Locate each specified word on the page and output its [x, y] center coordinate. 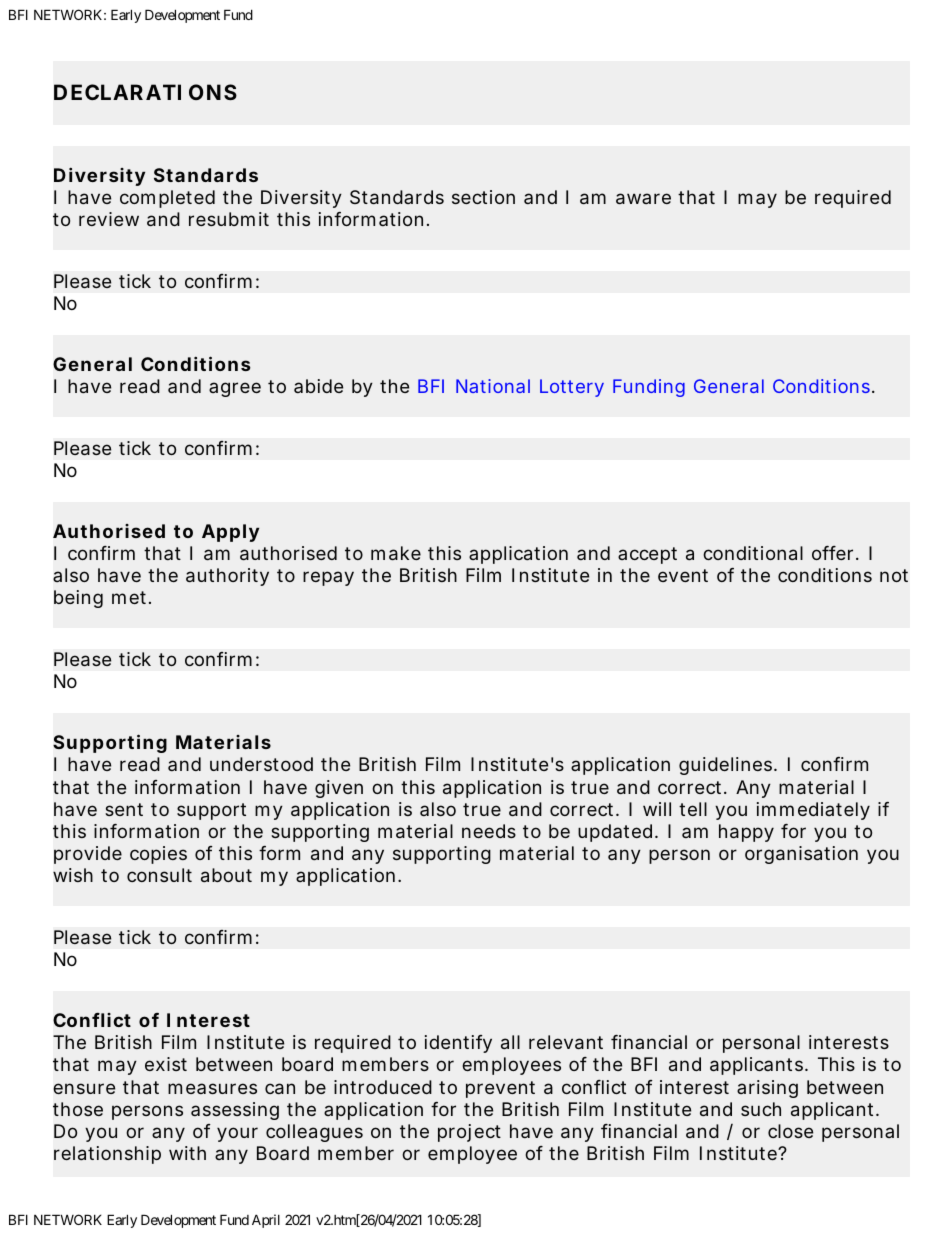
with [187, 1153]
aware [643, 198]
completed [167, 199]
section [483, 197]
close [790, 1131]
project [469, 1133]
